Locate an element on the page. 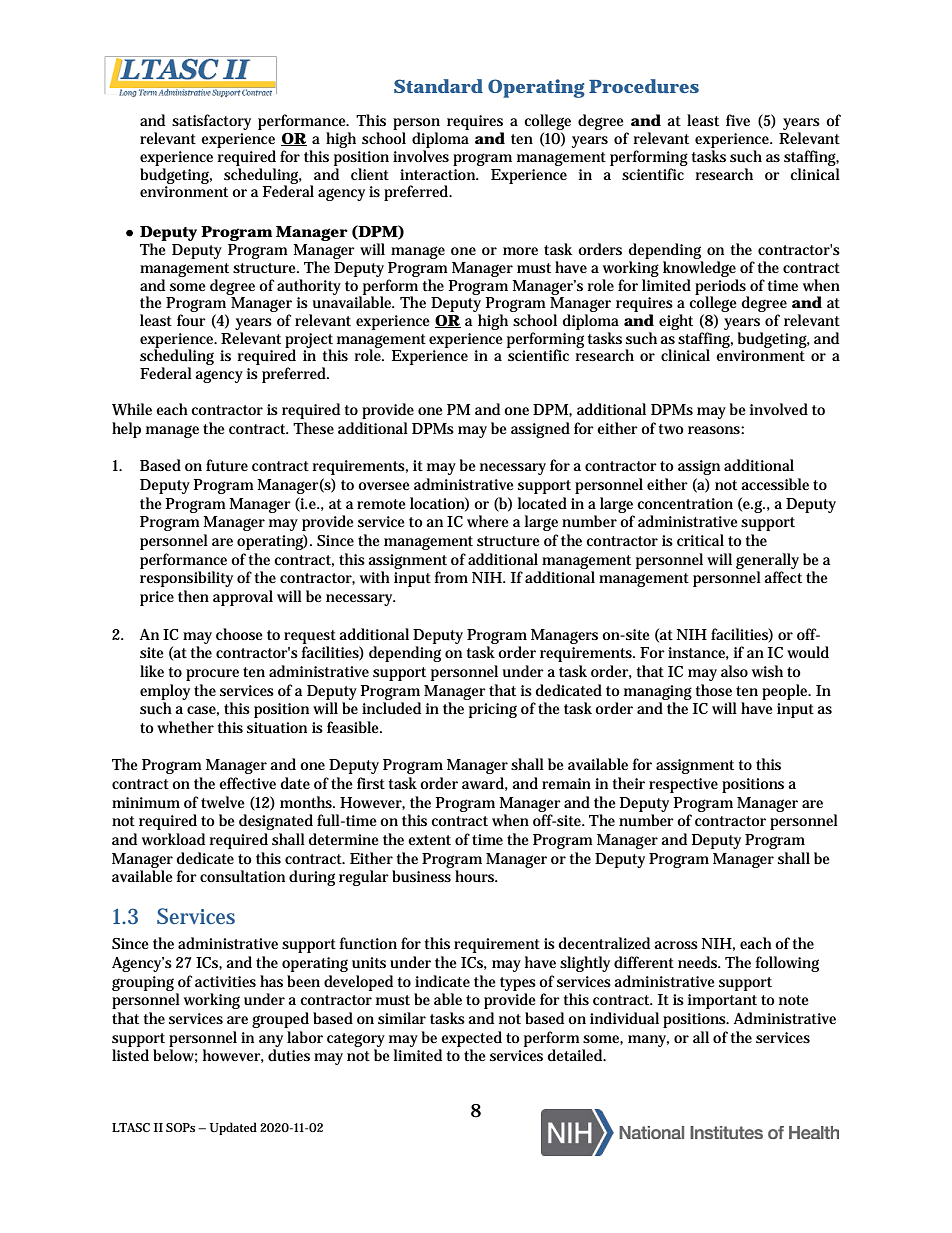 The height and width of the document is (1233, 952). eight is located at coordinates (676, 322).
